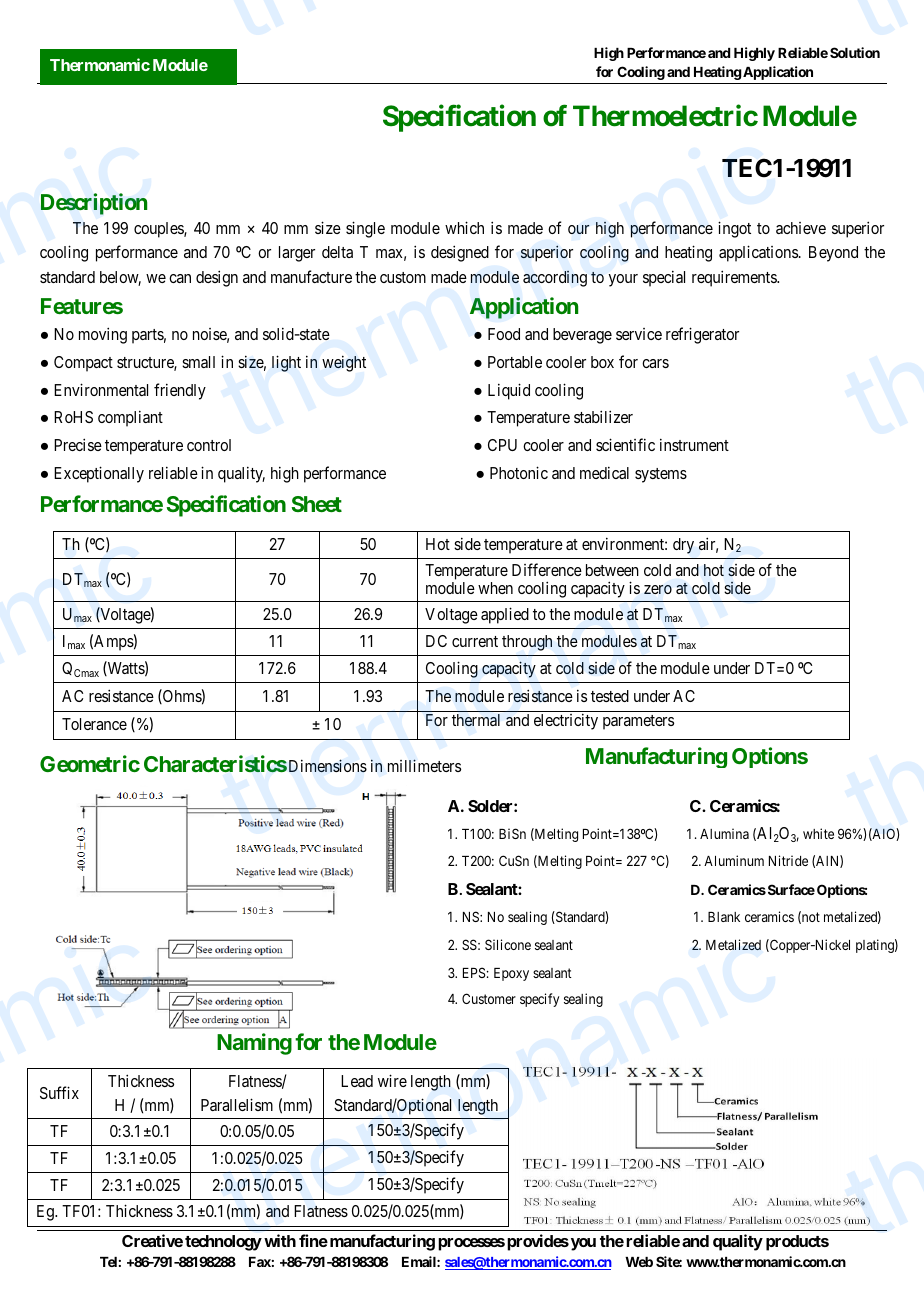 The width and height of the image is (924, 1308). I want to click on which, so click(464, 227).
